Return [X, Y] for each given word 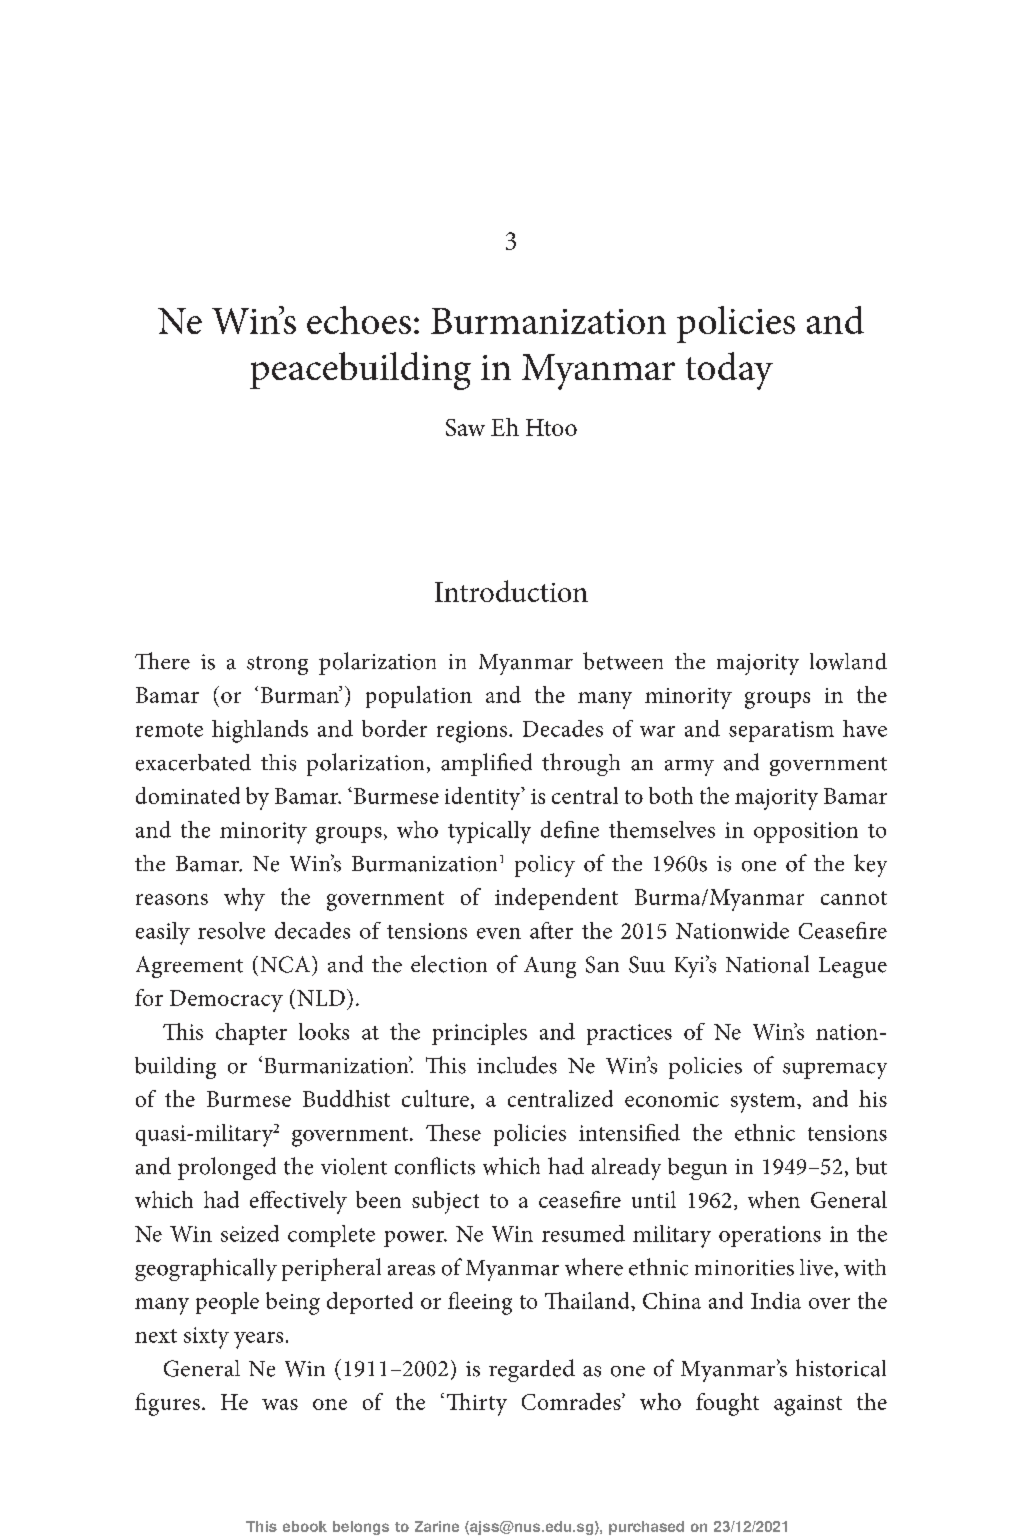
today [729, 371]
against [808, 1405]
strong [277, 665]
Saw [465, 427]
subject [445, 1202]
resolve [231, 930]
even [499, 933]
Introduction [511, 591]
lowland [848, 661]
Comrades [572, 1401]
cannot [854, 898]
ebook [305, 1526]
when [774, 1199]
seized [250, 1233]
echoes [359, 320]
